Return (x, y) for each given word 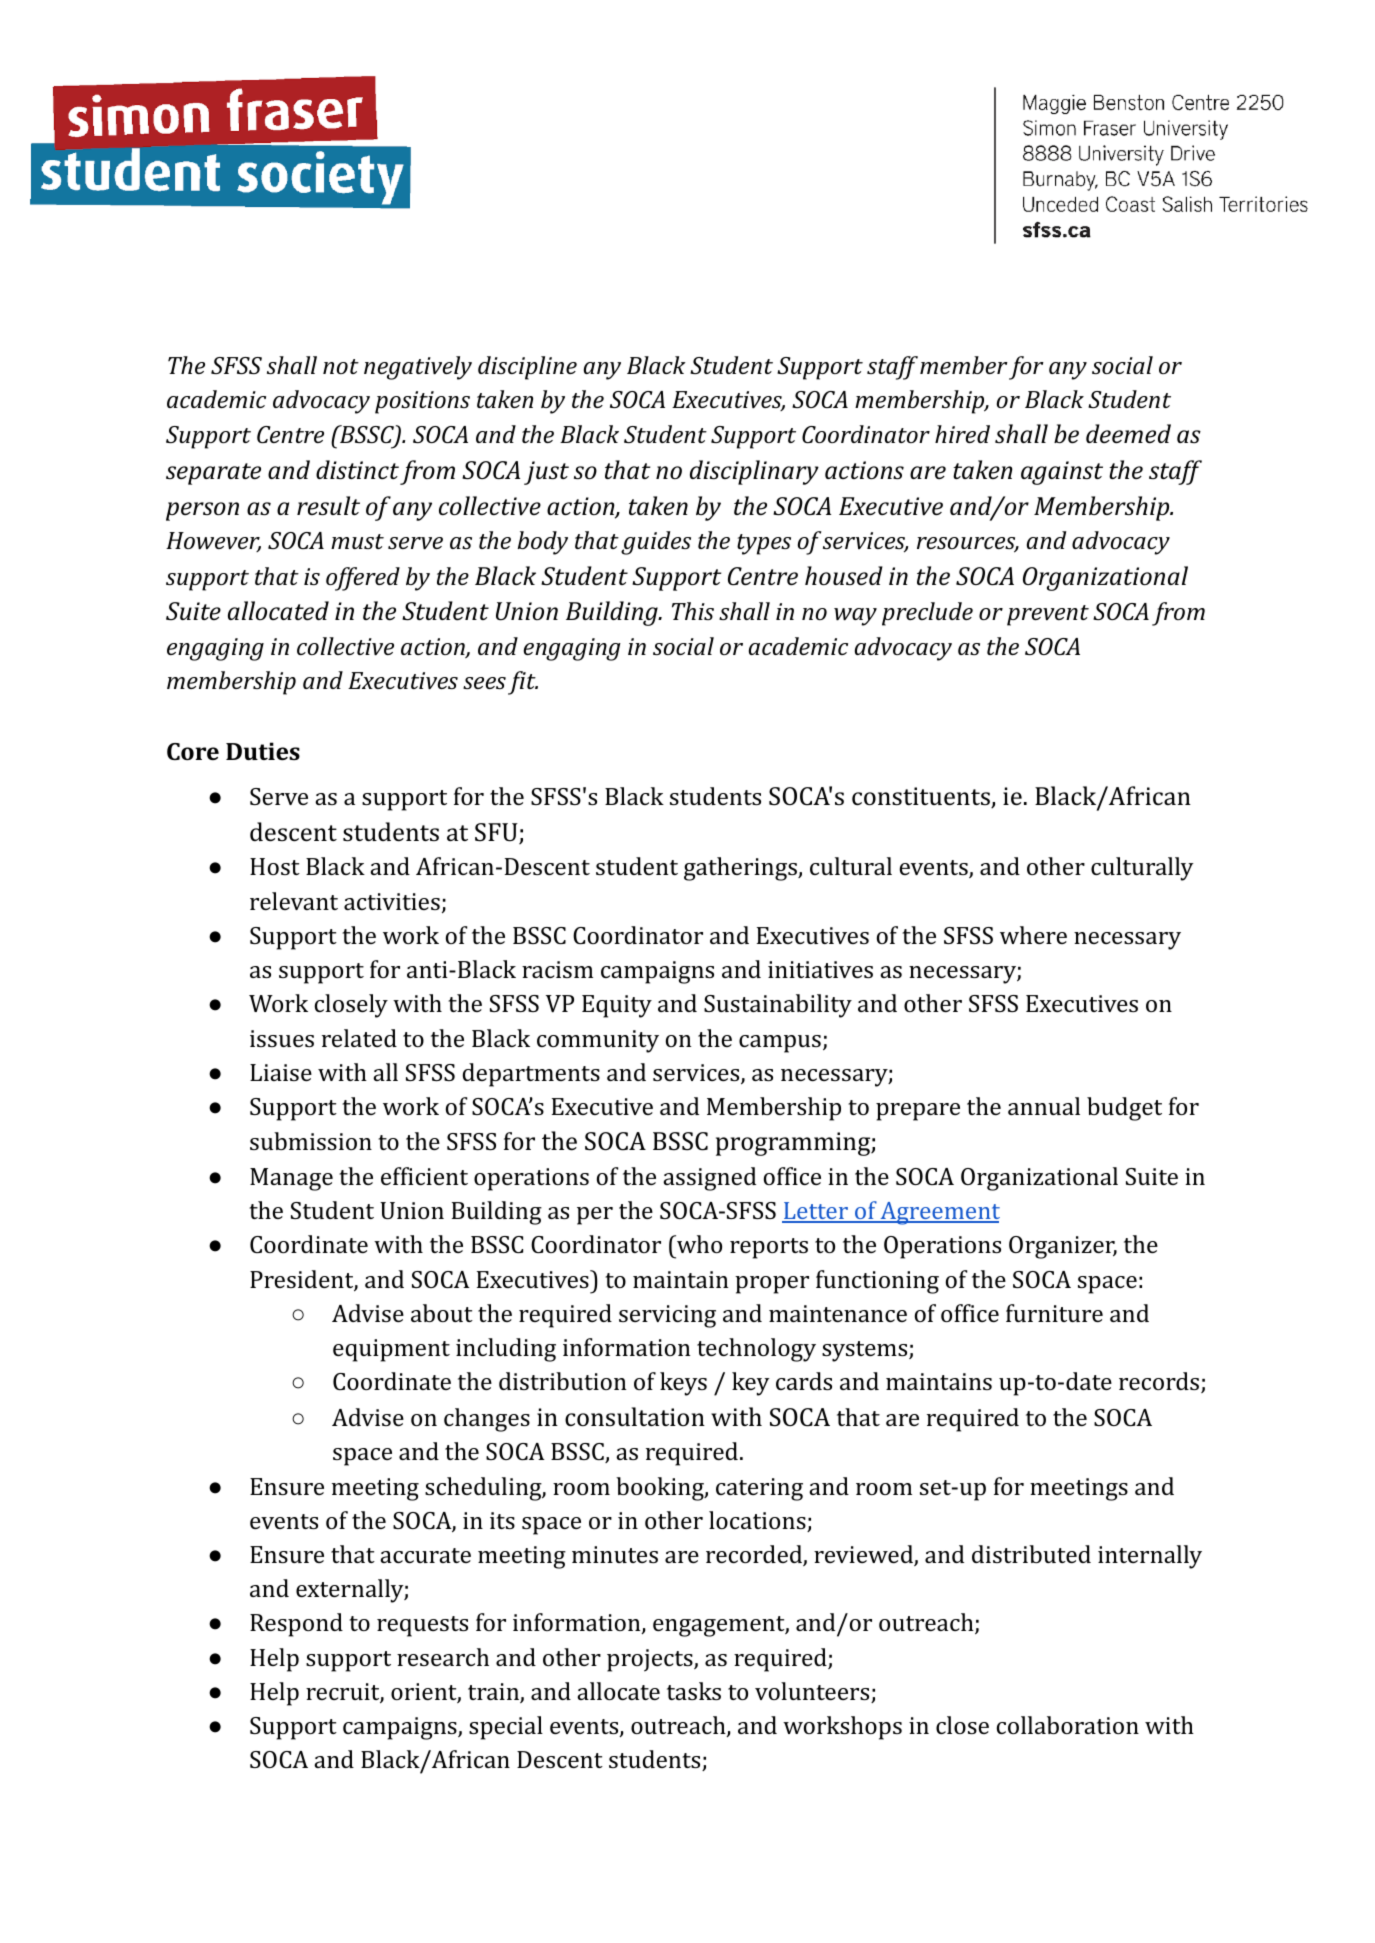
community (598, 1041)
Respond (296, 1625)
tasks (694, 1691)
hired (962, 434)
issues (282, 1038)
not (341, 366)
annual (1044, 1106)
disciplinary (754, 472)
